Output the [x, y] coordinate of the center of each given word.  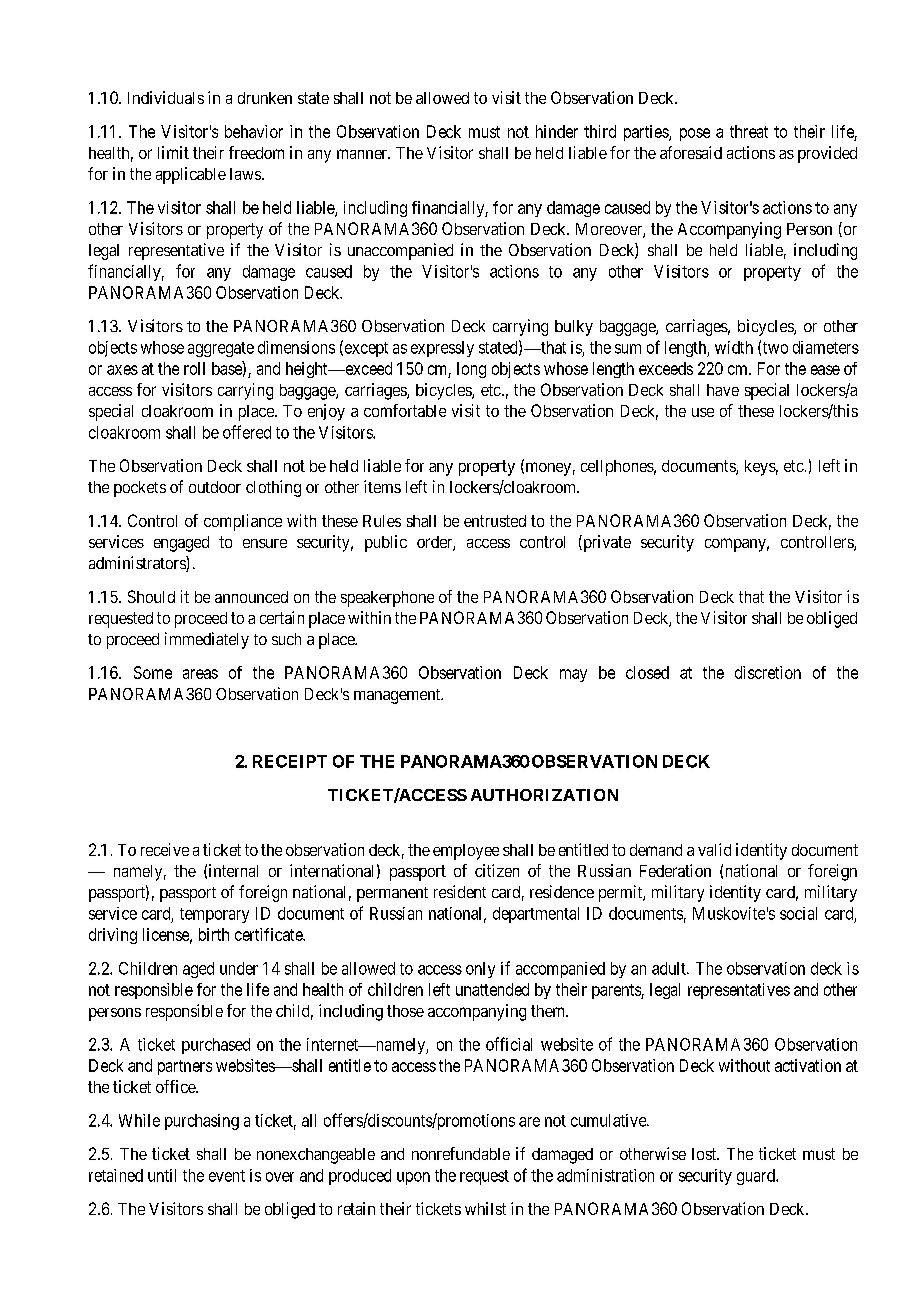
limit [173, 152]
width [734, 347]
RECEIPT [290, 761]
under [239, 968]
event [227, 1176]
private [606, 543]
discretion [768, 672]
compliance [243, 522]
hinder [557, 131]
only [480, 970]
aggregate [221, 349]
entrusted [495, 521]
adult [670, 968]
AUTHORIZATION [544, 795]
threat [749, 131]
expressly [442, 349]
